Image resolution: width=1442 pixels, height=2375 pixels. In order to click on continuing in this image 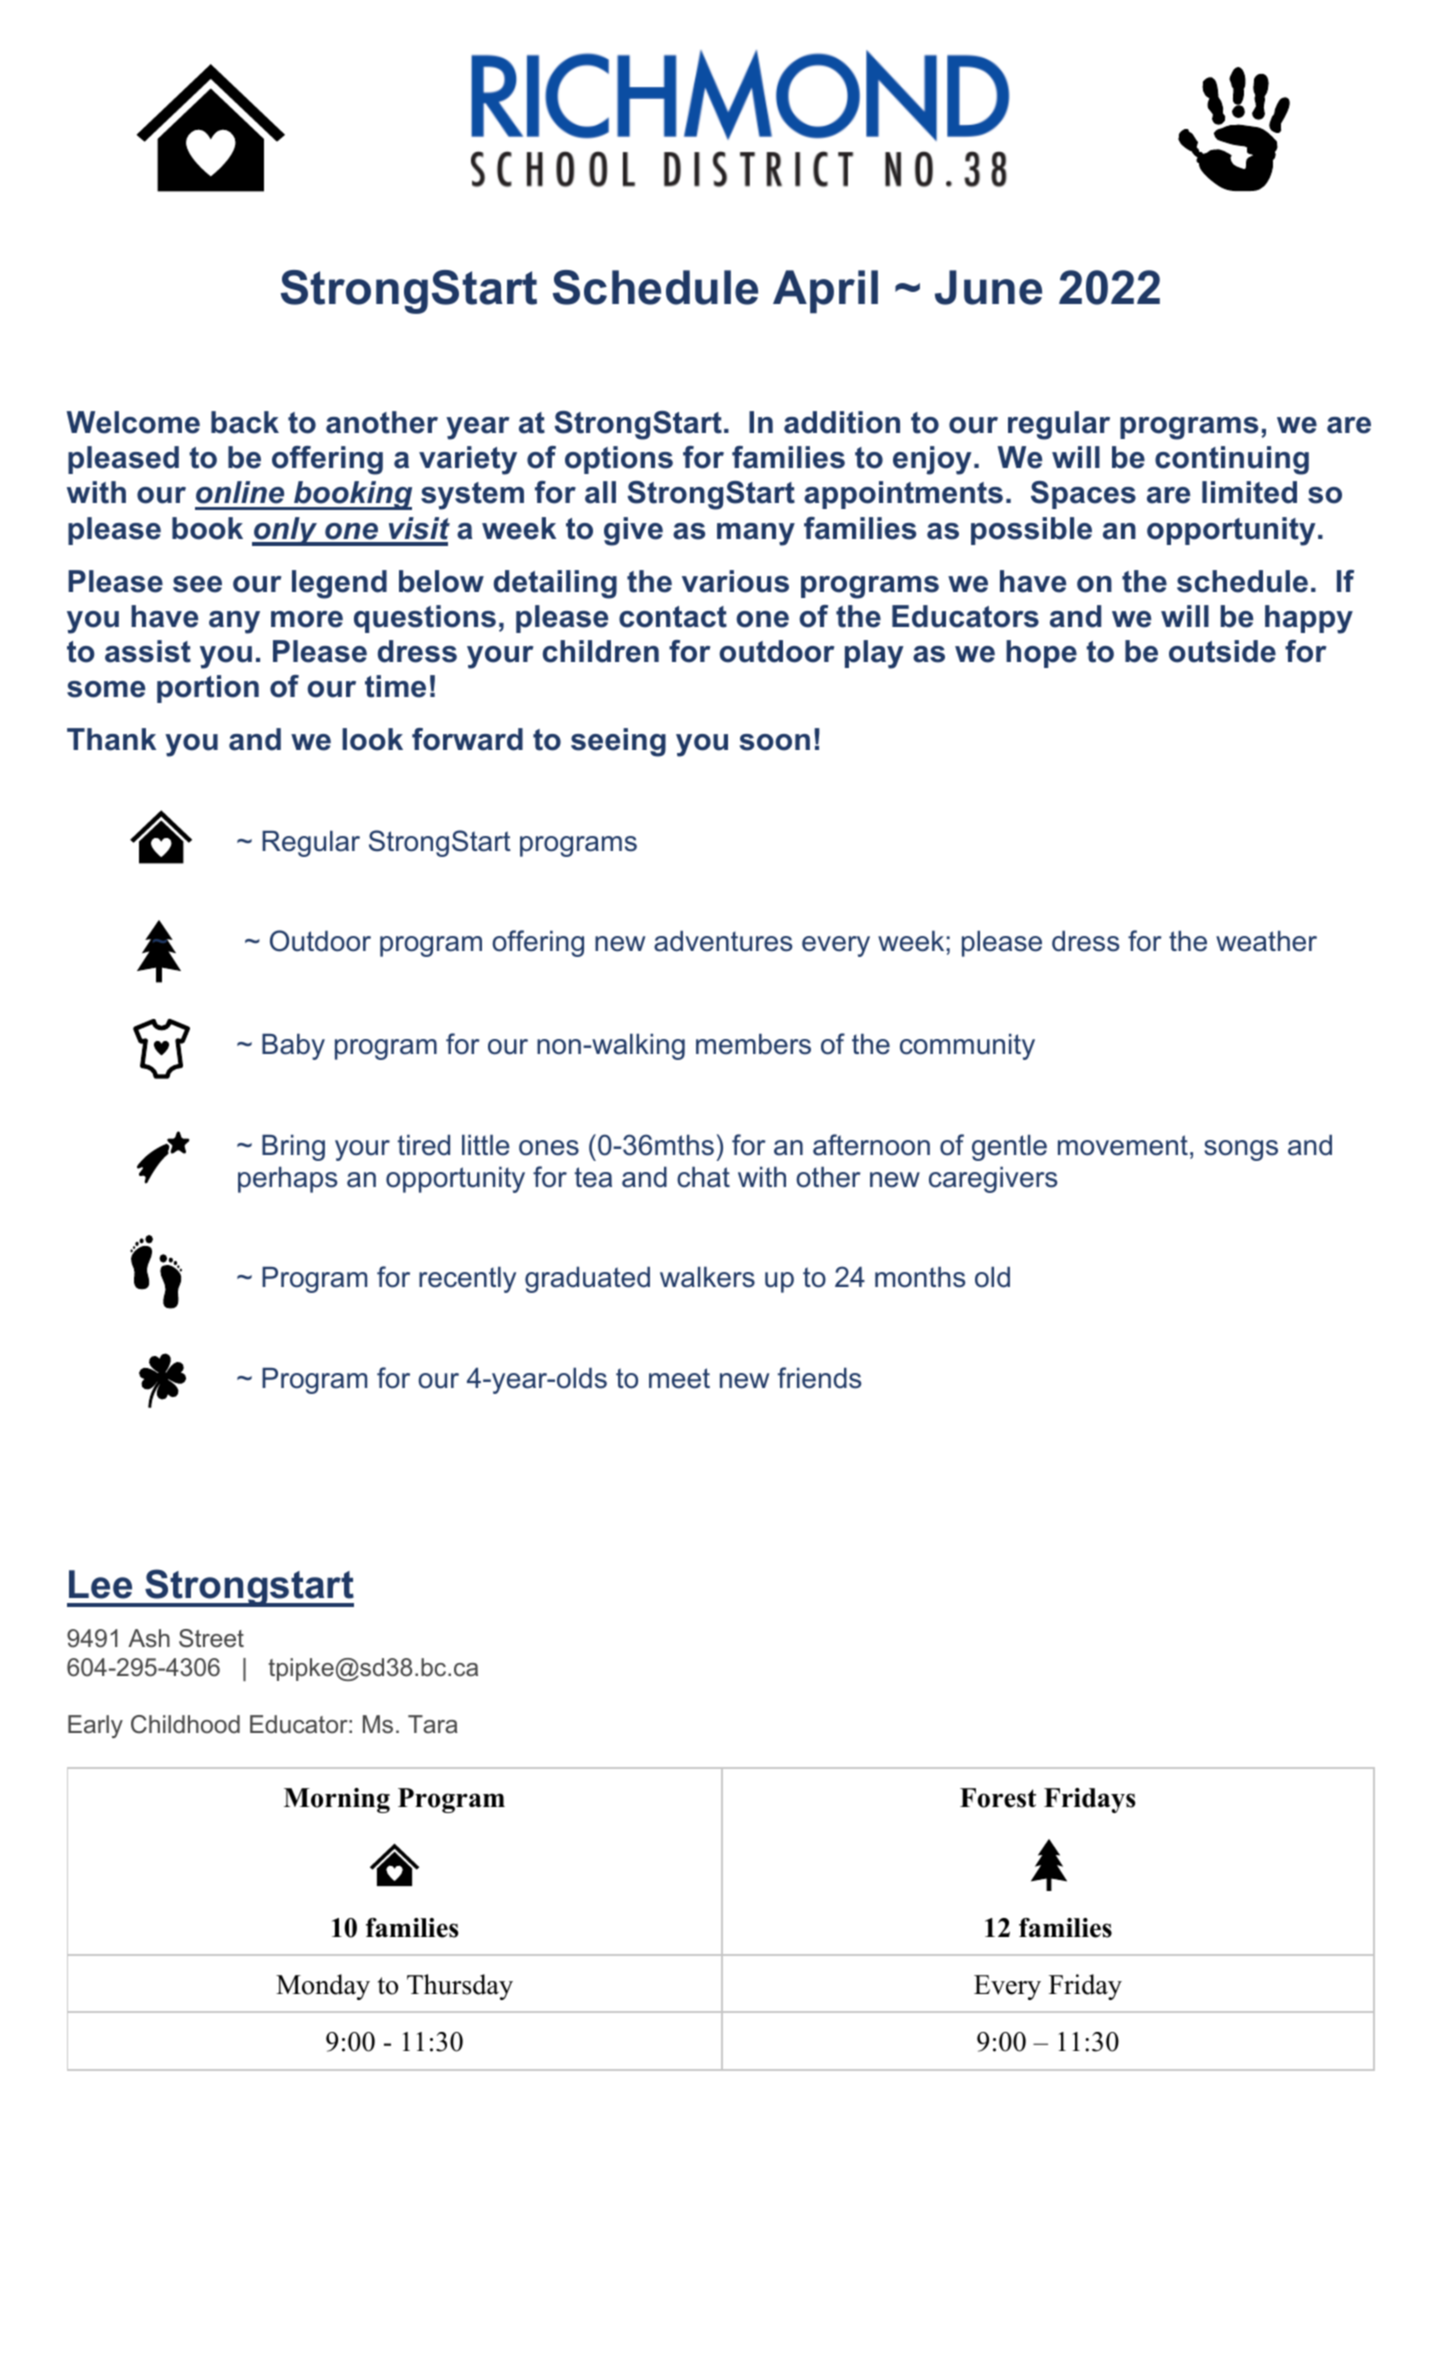, I will do `click(1232, 460)`.
